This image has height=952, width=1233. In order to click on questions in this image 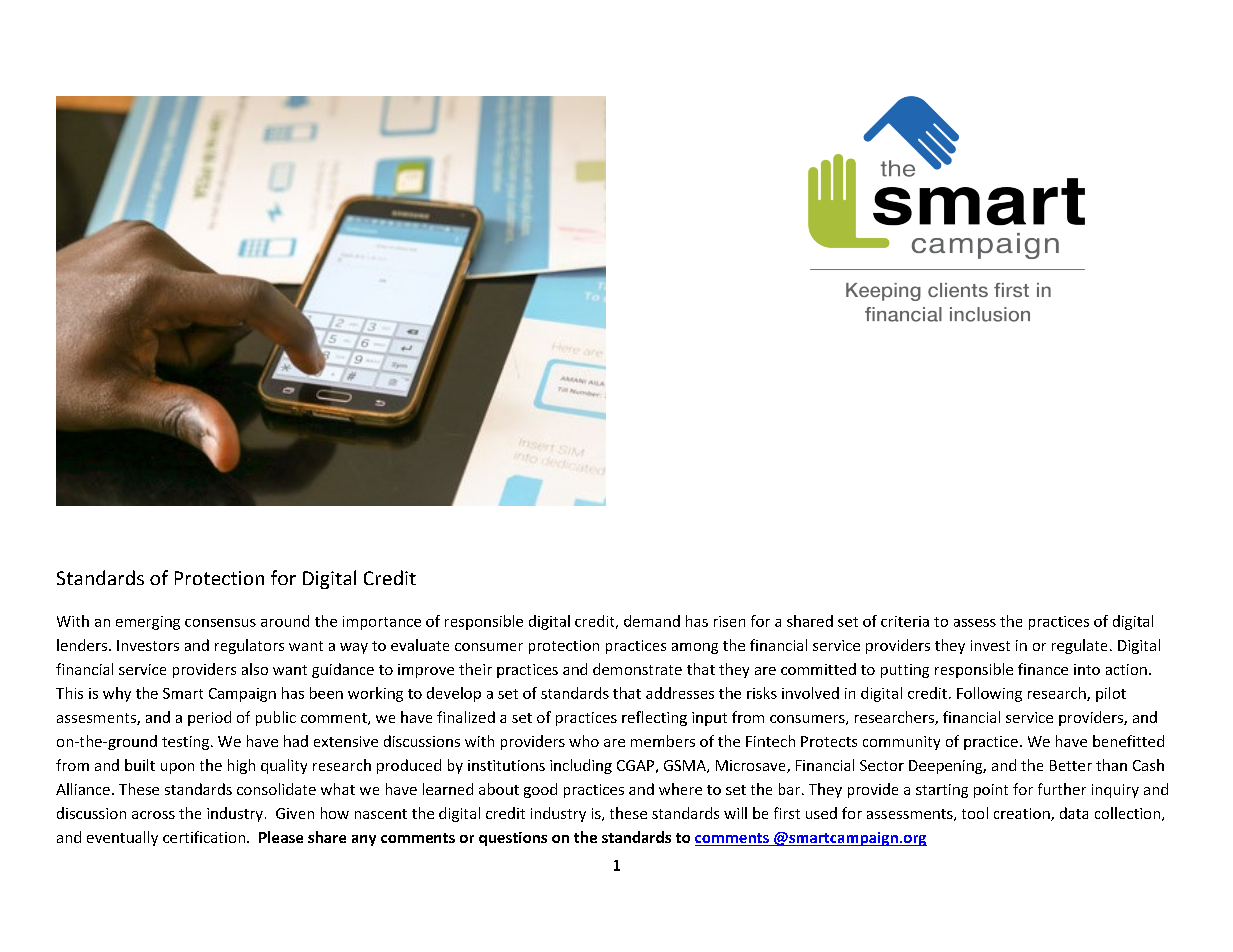, I will do `click(513, 839)`.
